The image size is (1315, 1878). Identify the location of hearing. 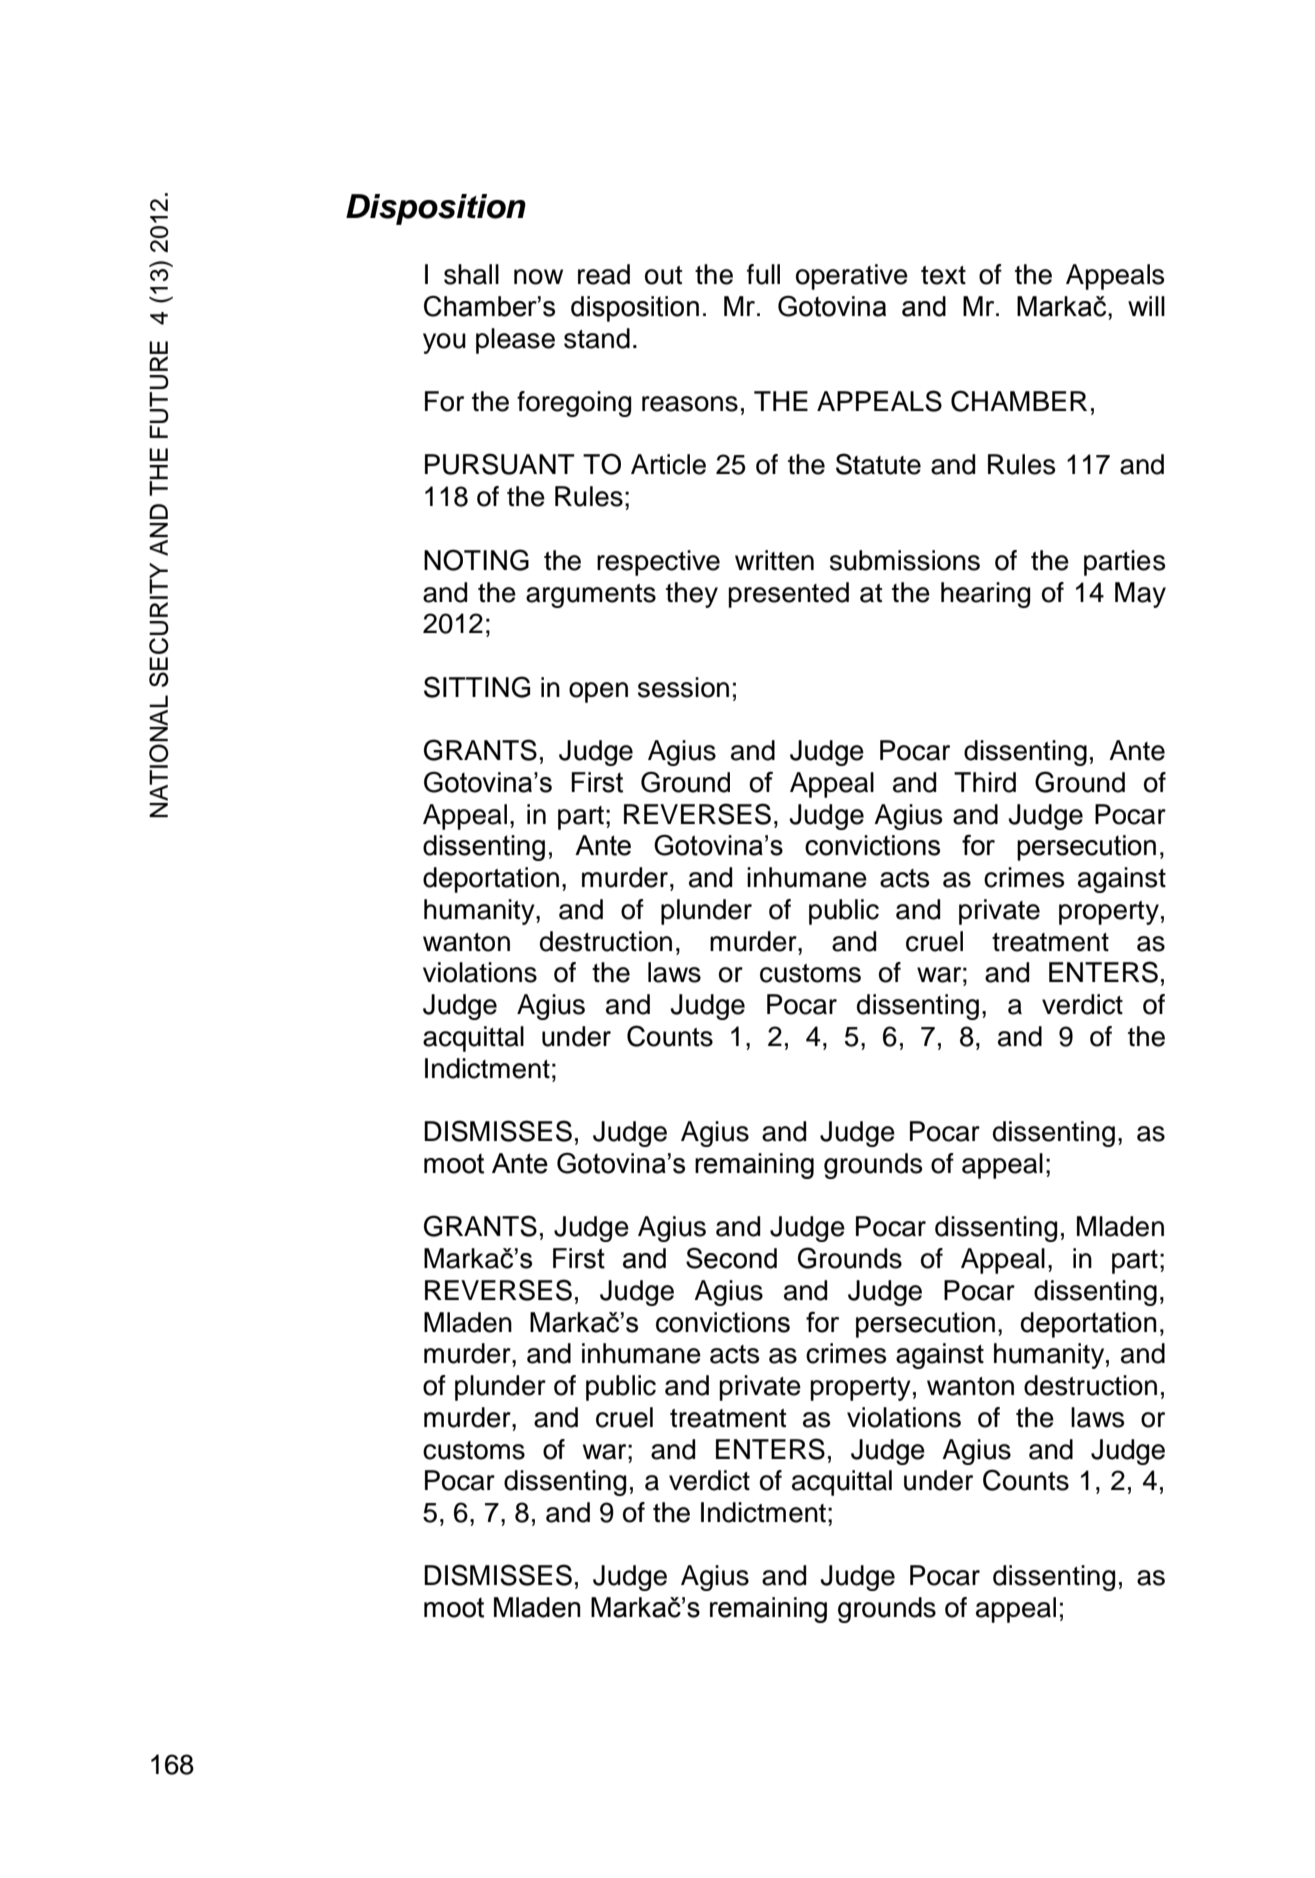
(985, 595).
